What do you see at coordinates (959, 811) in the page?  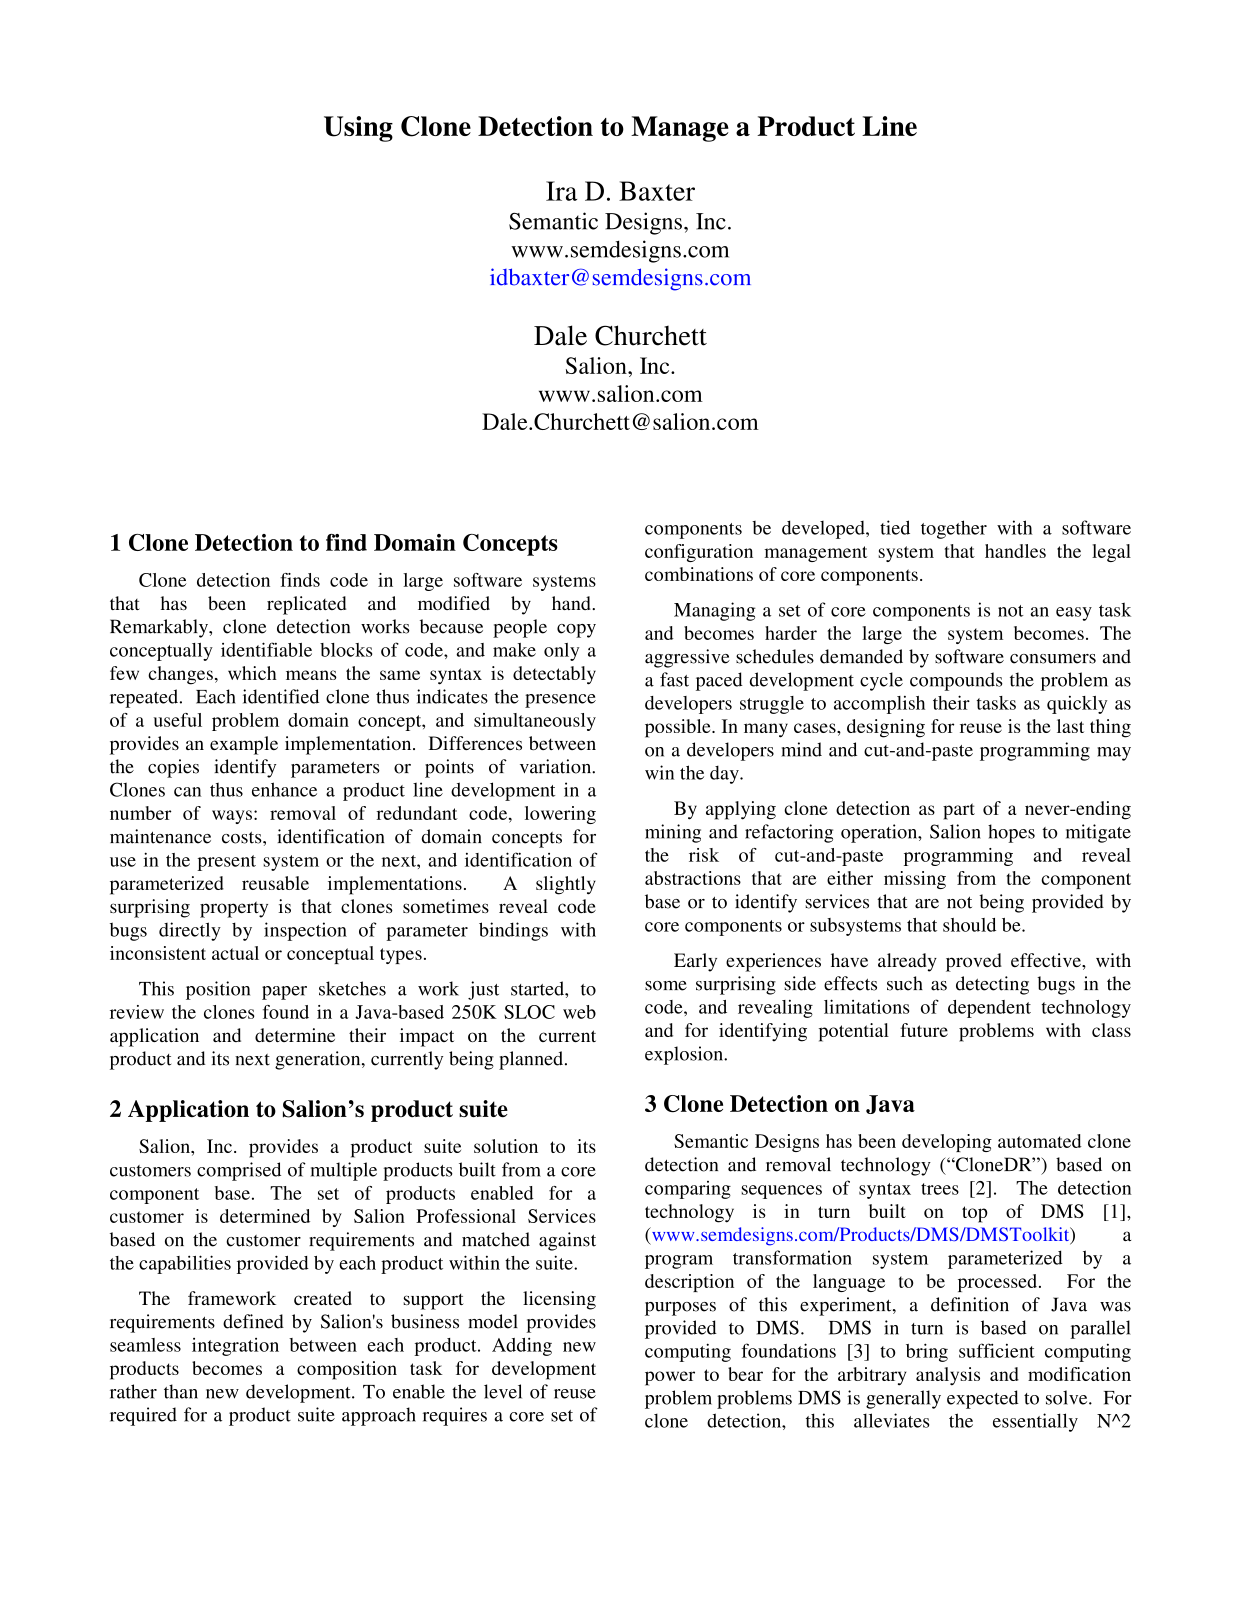 I see `part` at bounding box center [959, 811].
